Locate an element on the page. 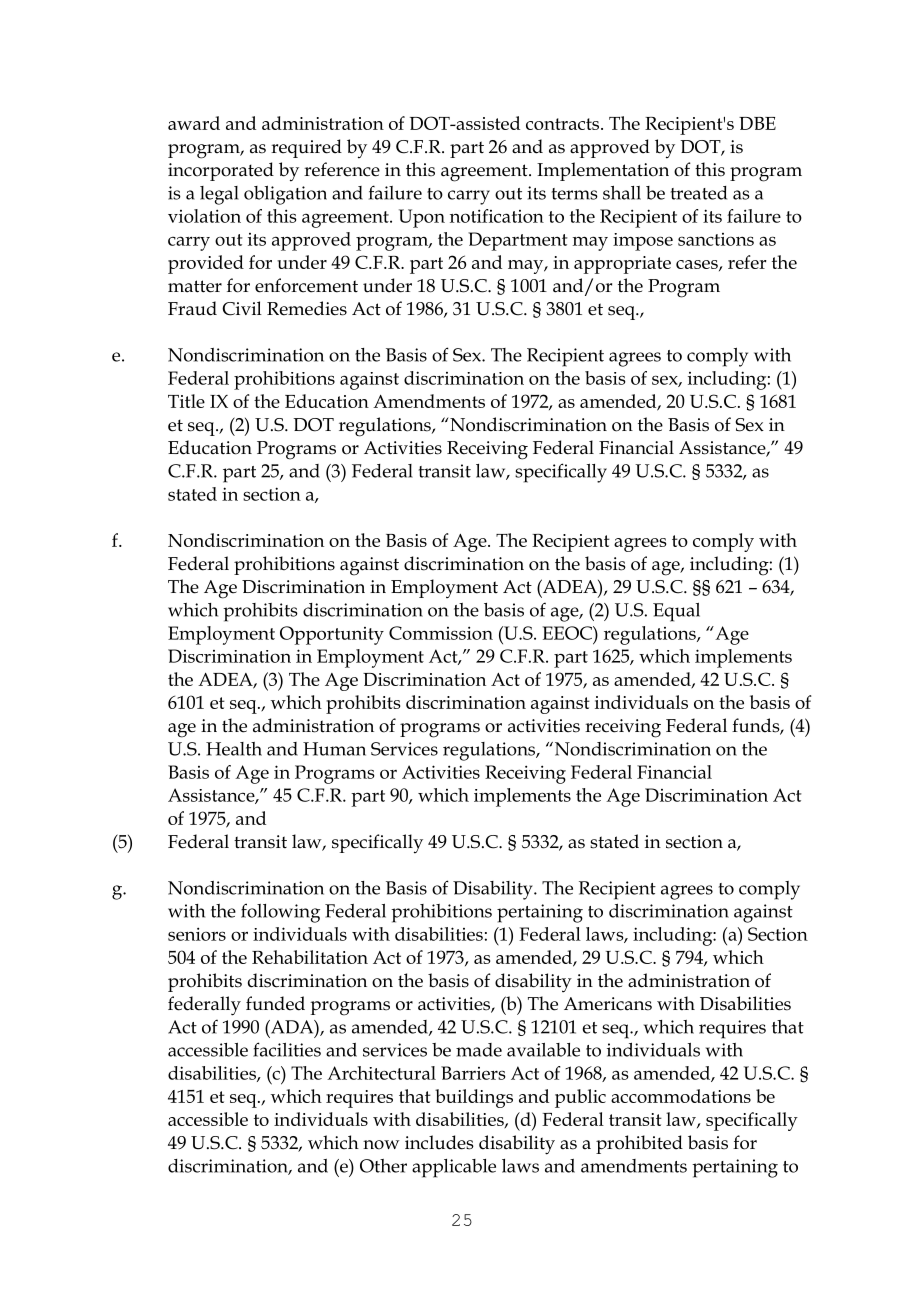  notification is located at coordinates (497, 216).
